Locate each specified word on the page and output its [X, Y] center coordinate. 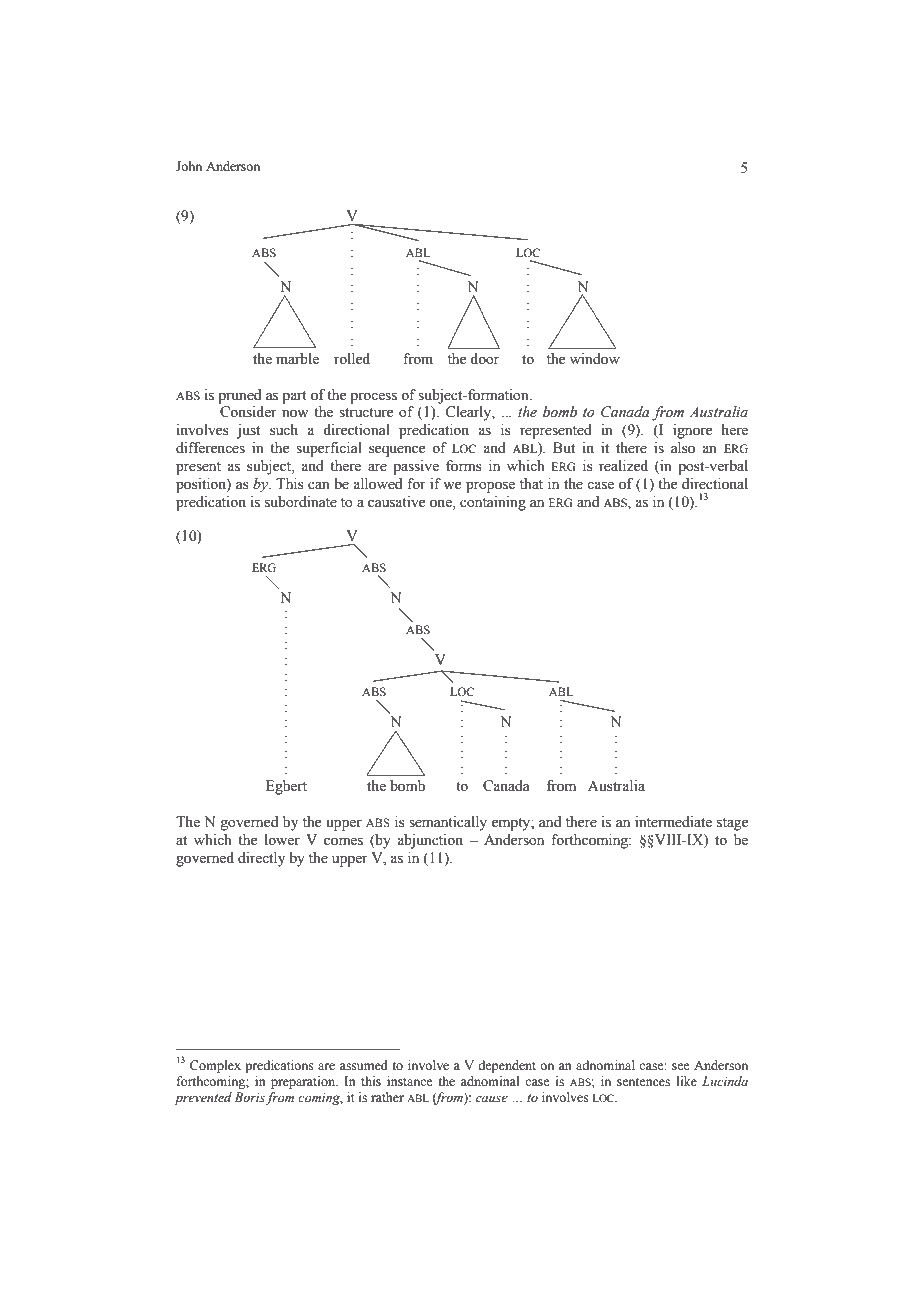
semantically [448, 823]
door [484, 359]
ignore [692, 431]
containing [493, 503]
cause [492, 1098]
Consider [248, 412]
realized [623, 466]
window [595, 359]
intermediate [673, 822]
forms [464, 466]
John [189, 166]
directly [261, 859]
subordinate [301, 502]
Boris [250, 1097]
